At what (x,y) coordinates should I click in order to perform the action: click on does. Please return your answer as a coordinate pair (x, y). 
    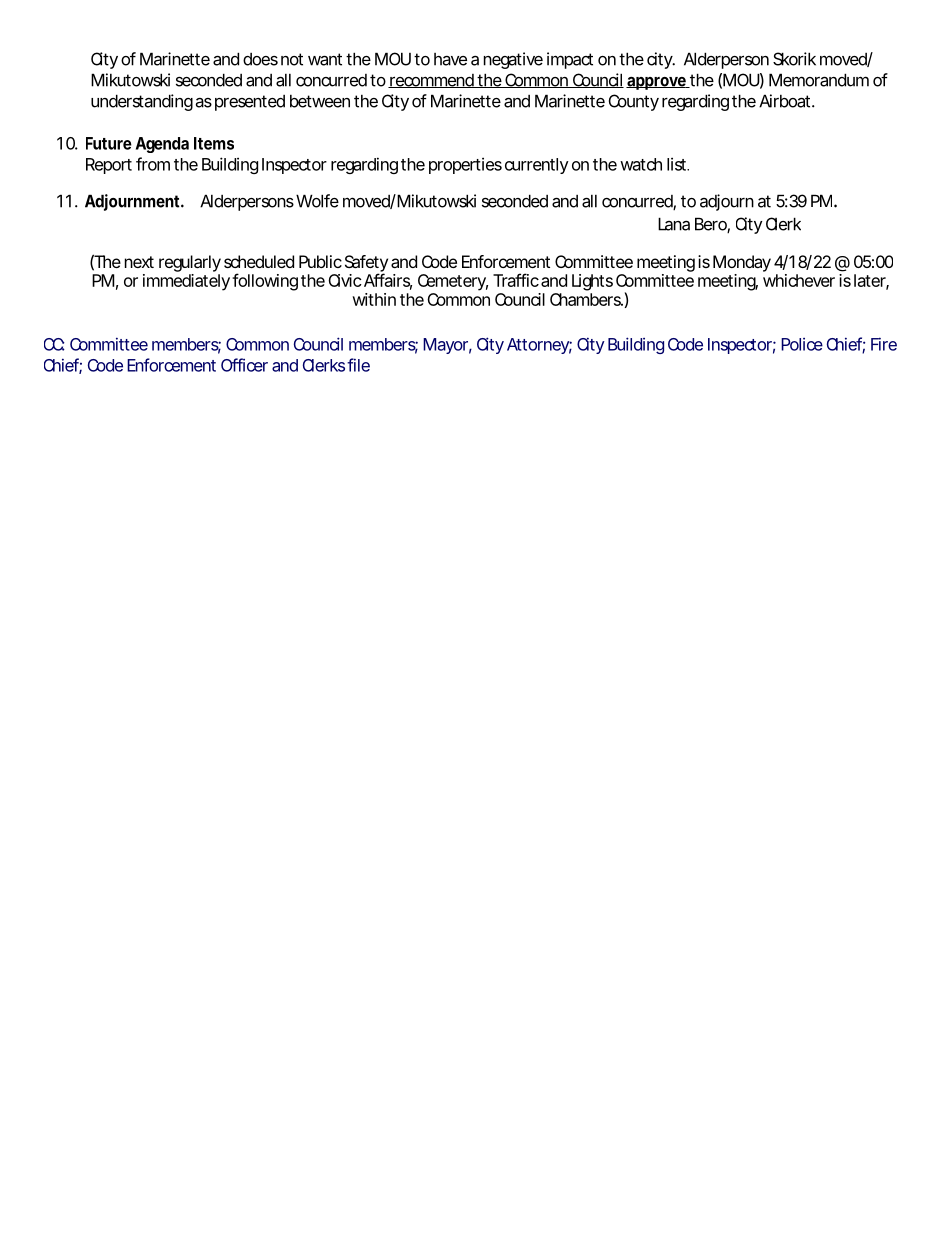
    Looking at the image, I should click on (260, 59).
